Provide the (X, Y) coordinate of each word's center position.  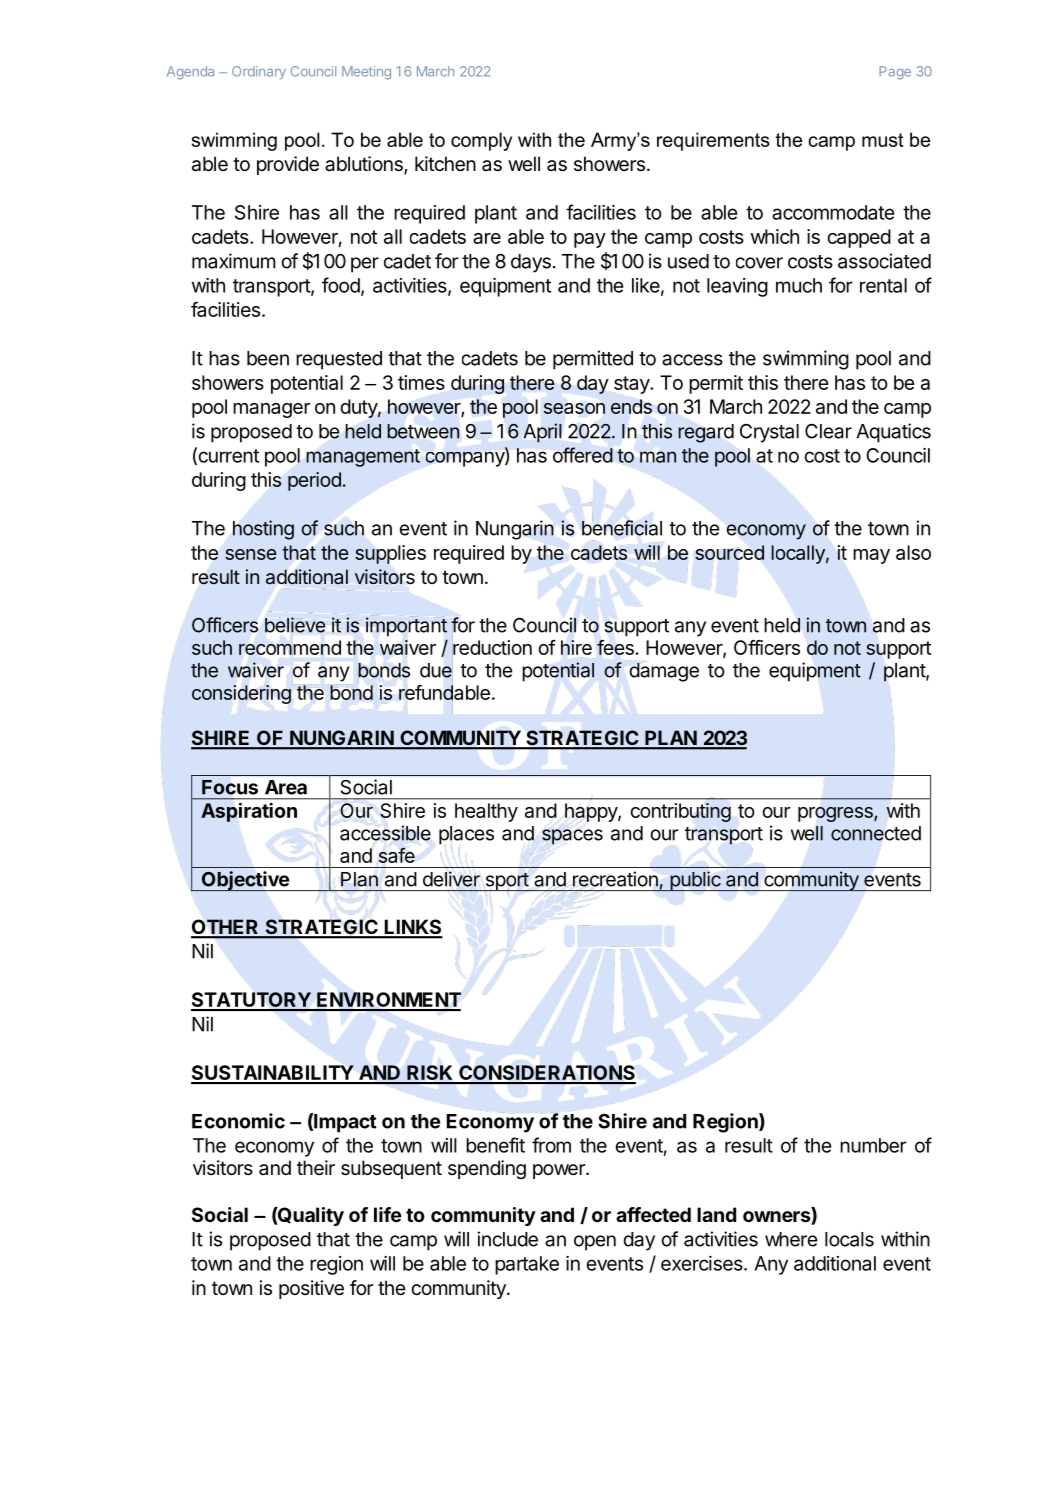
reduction (492, 647)
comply (481, 141)
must (882, 140)
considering (241, 694)
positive (311, 1289)
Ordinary (259, 72)
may (871, 556)
